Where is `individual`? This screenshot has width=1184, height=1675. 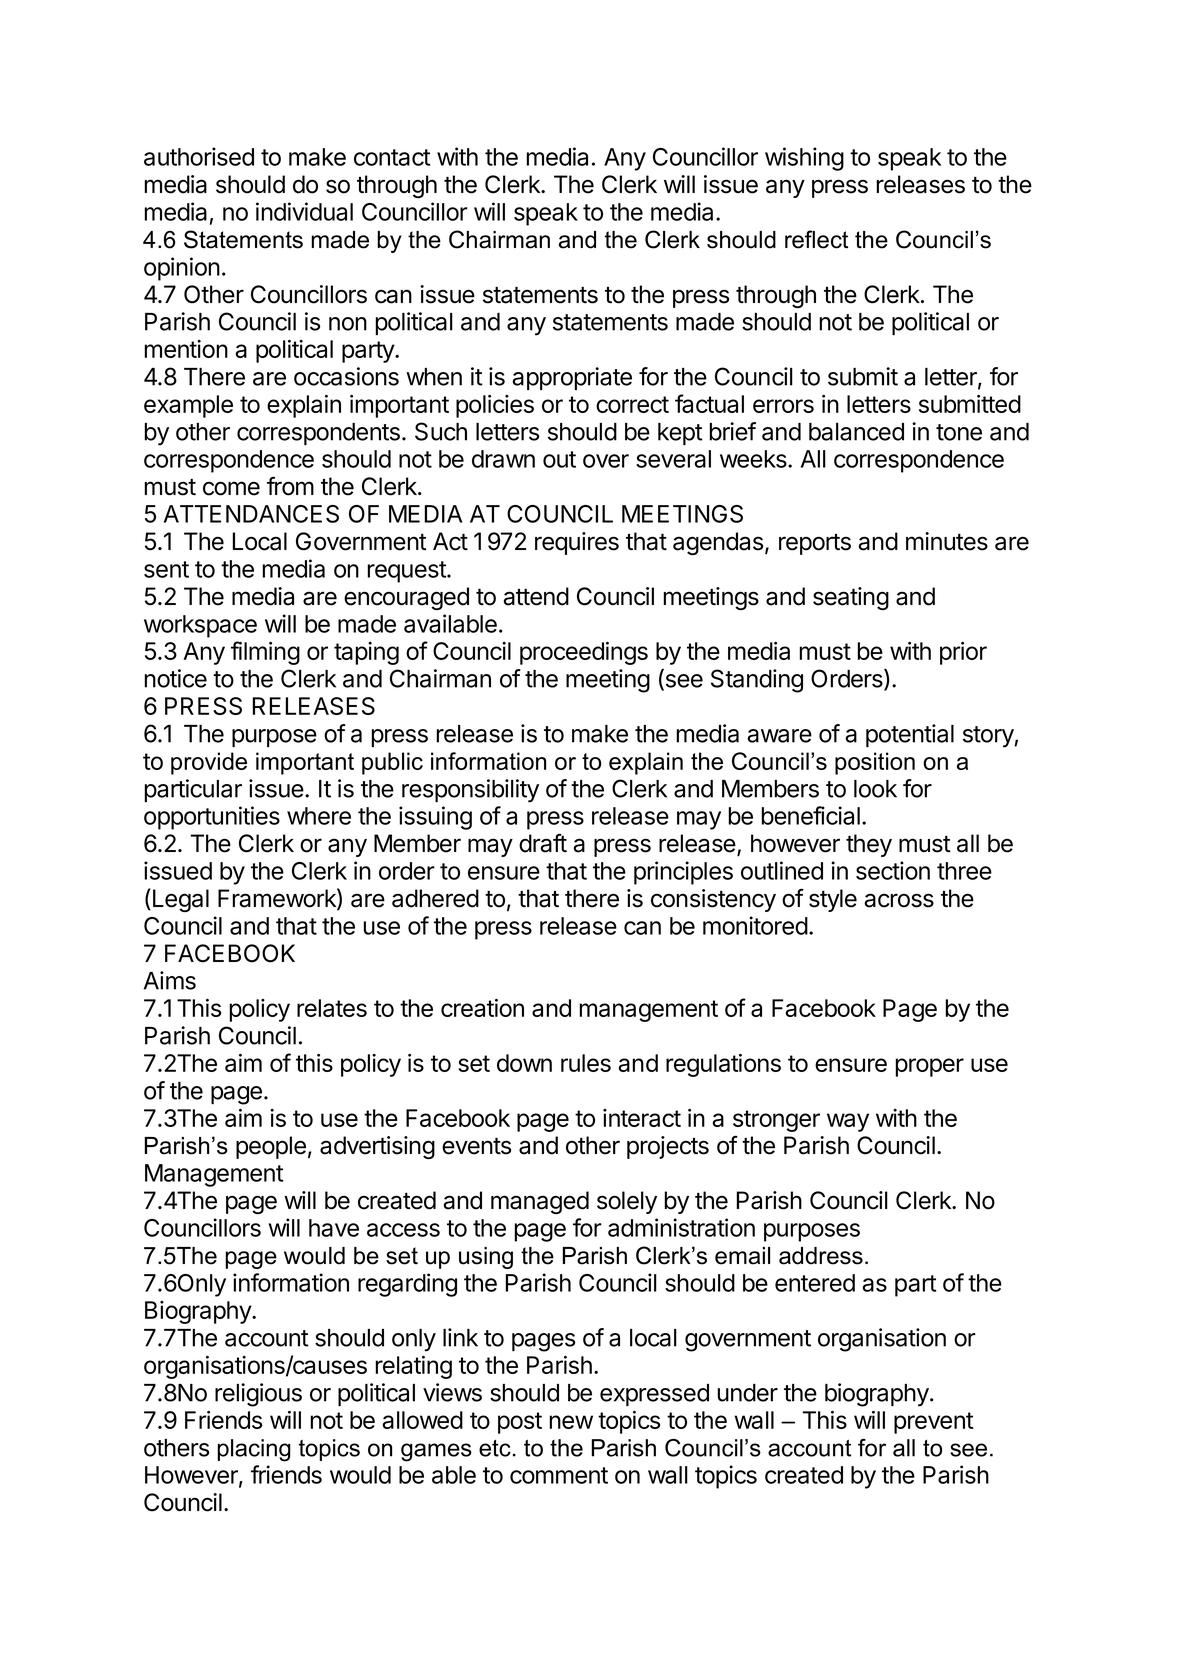
individual is located at coordinates (304, 211).
